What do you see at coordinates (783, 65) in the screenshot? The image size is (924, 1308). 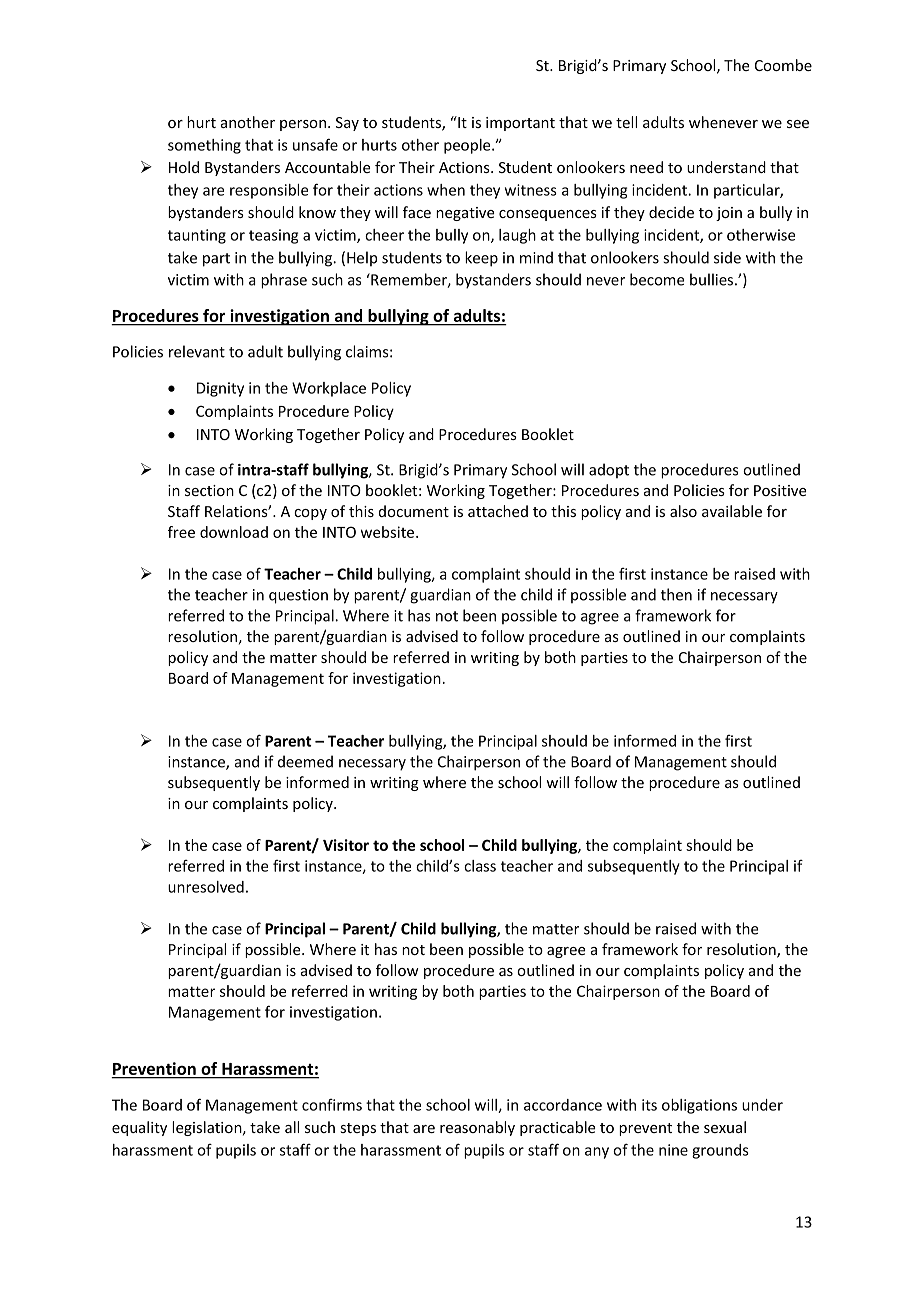 I see `Coombe` at bounding box center [783, 65].
